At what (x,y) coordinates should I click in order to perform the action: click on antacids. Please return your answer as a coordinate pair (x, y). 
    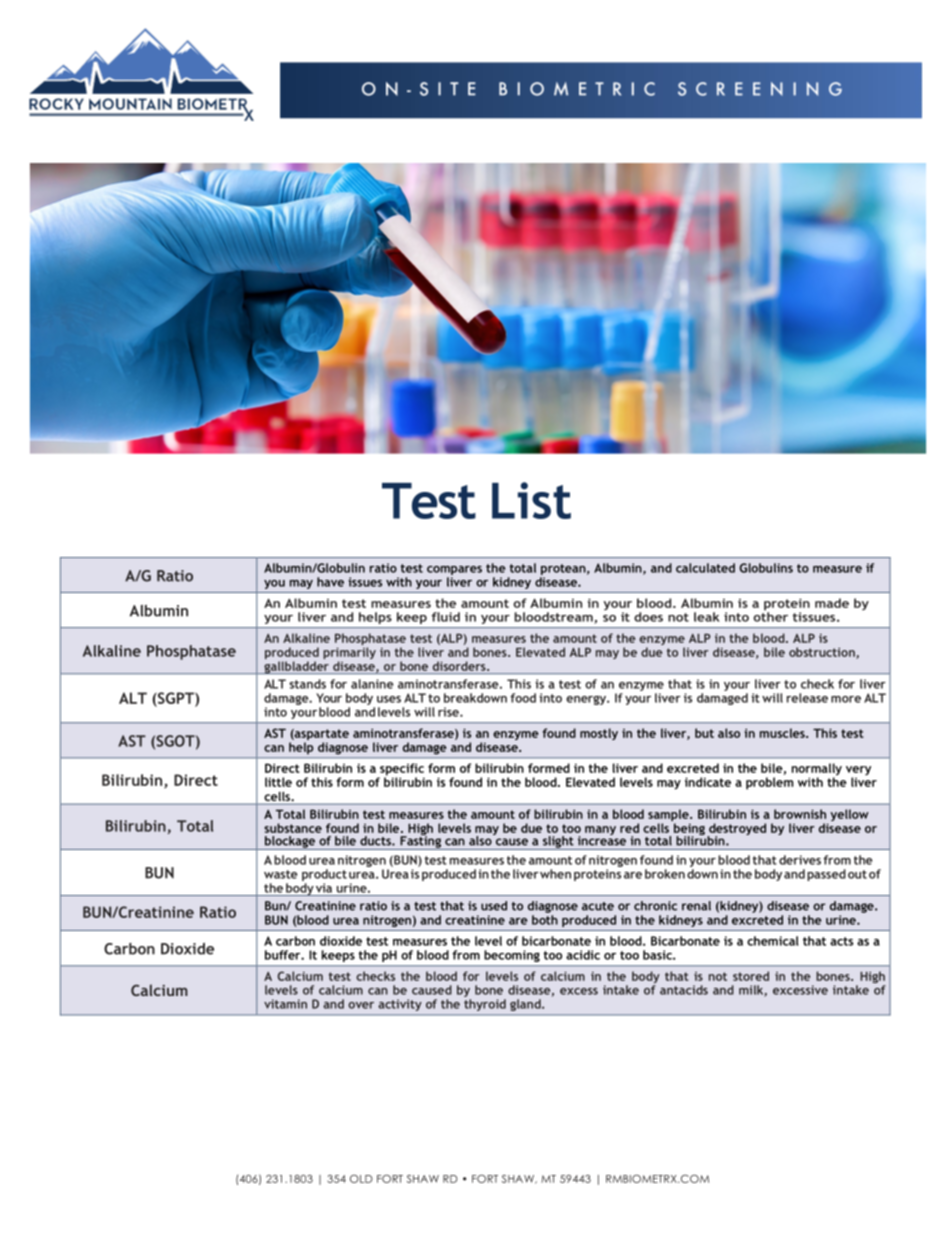
    Looking at the image, I should click on (684, 990).
